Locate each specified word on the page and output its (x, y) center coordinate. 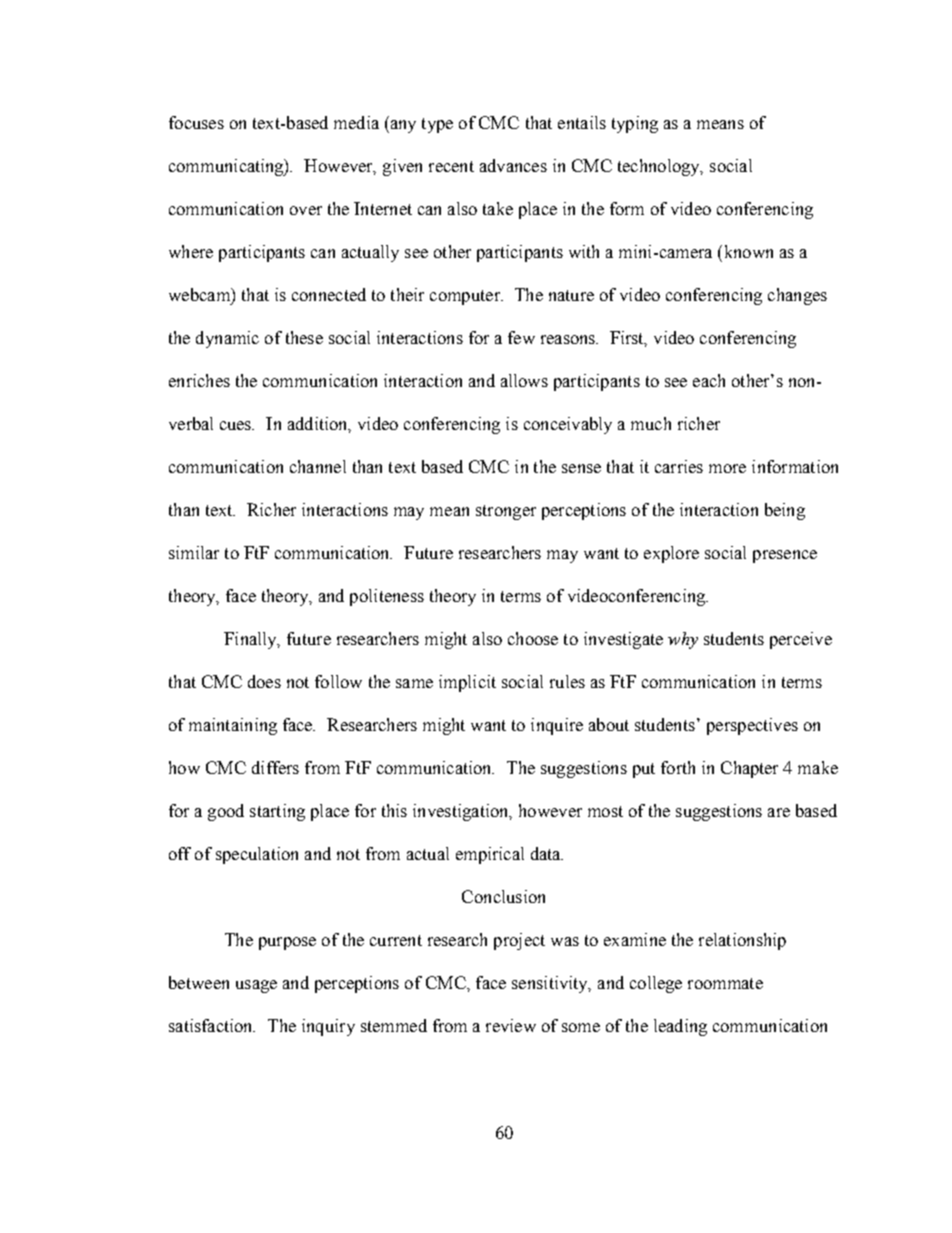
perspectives (752, 726)
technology (660, 167)
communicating (227, 167)
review (511, 1025)
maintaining (233, 726)
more (727, 468)
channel (318, 466)
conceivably (568, 425)
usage (256, 986)
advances (513, 165)
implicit (467, 683)
